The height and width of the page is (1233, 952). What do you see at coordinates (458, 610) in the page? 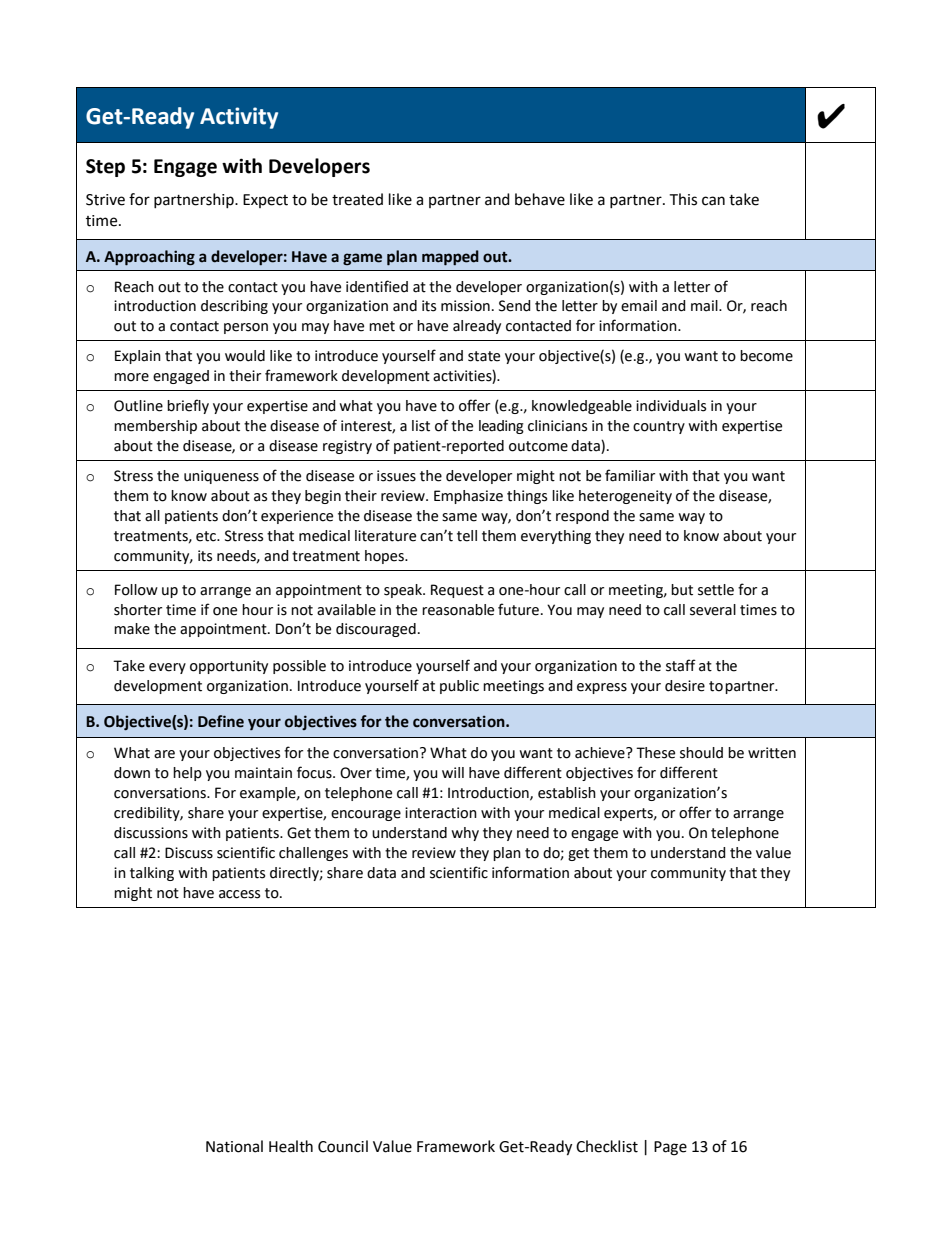
I see `reasonable` at bounding box center [458, 610].
